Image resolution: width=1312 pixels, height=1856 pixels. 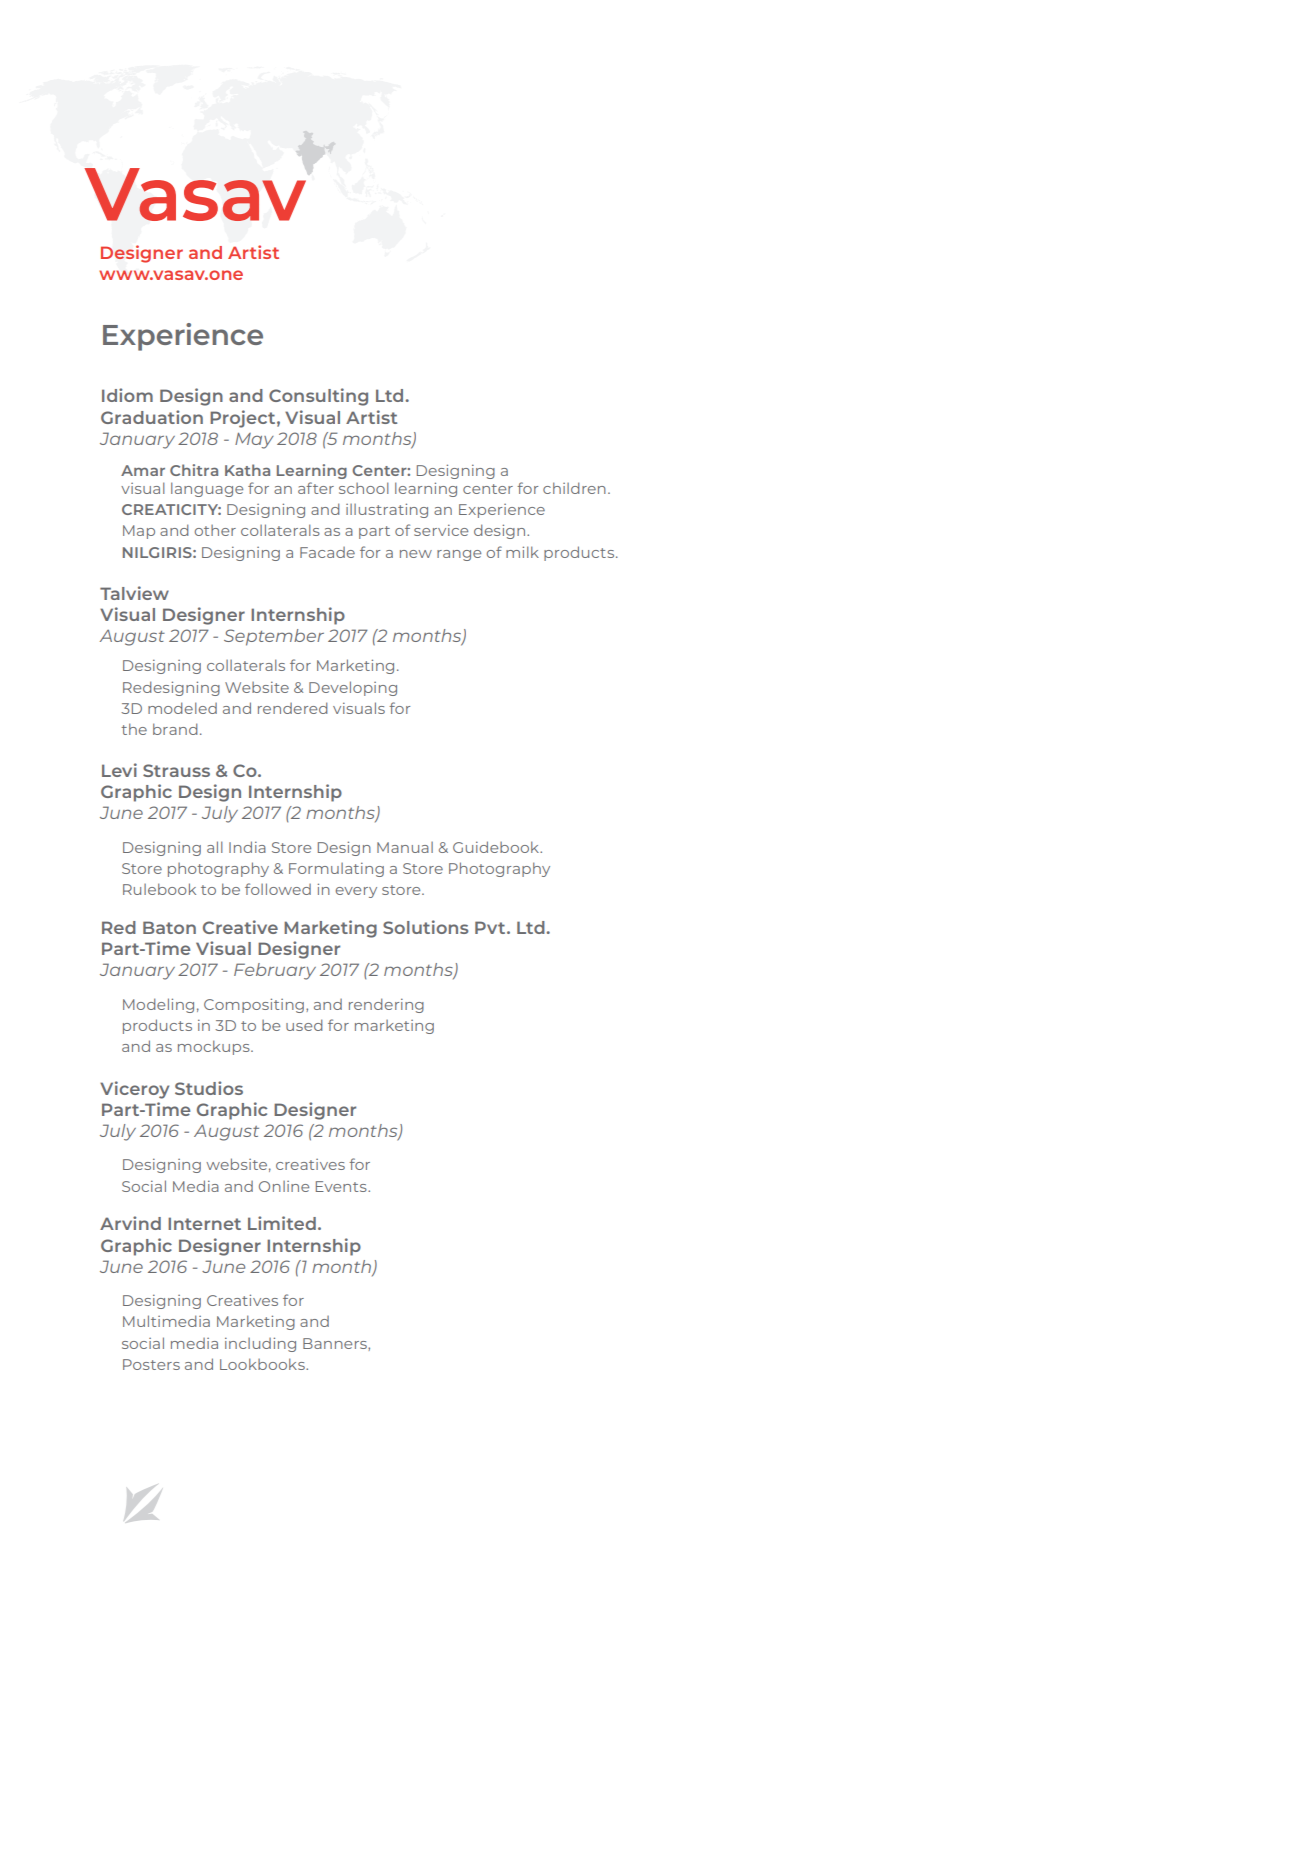 What do you see at coordinates (336, 870) in the page?
I see `Formulating` at bounding box center [336, 870].
